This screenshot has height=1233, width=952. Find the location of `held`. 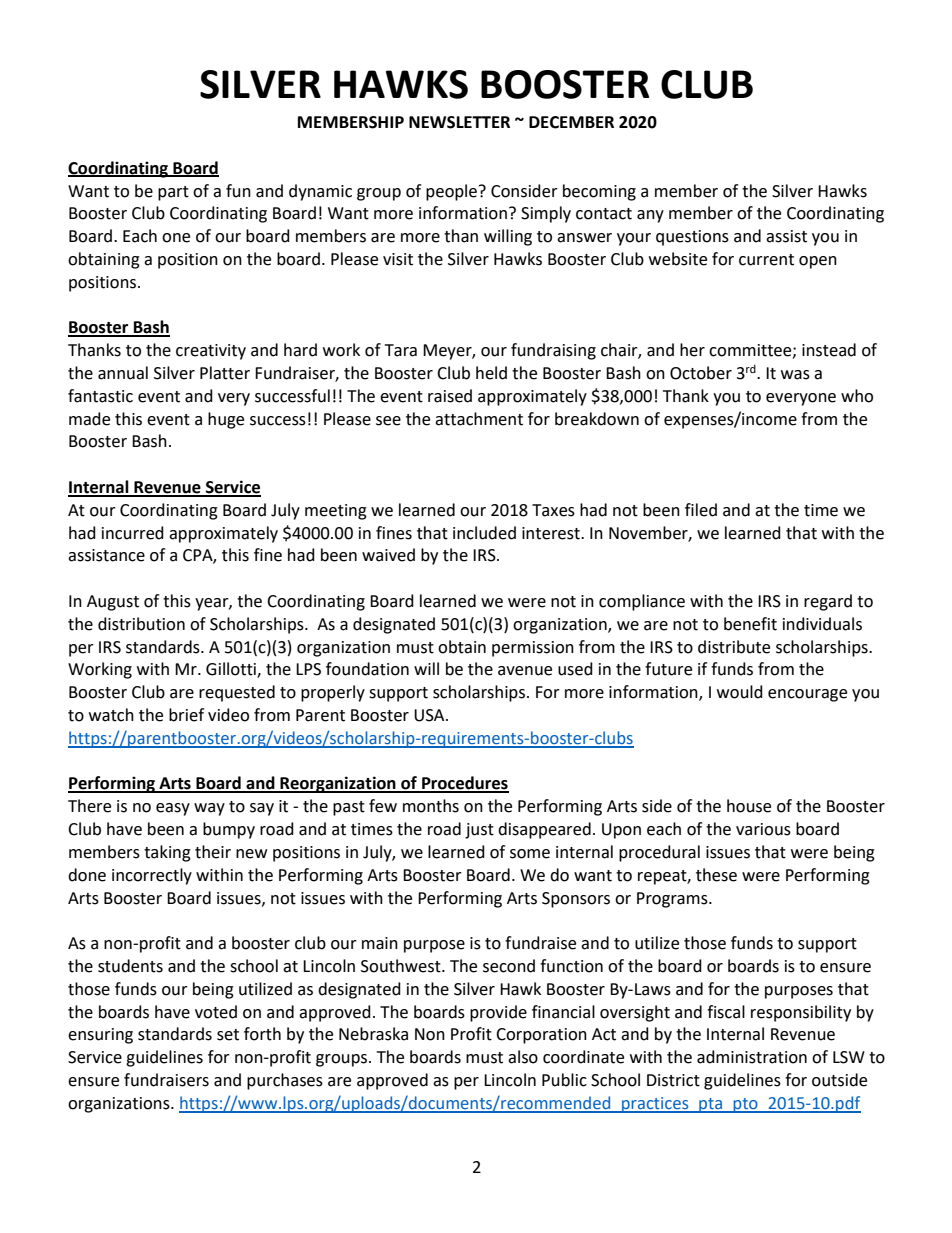

held is located at coordinates (491, 373).
